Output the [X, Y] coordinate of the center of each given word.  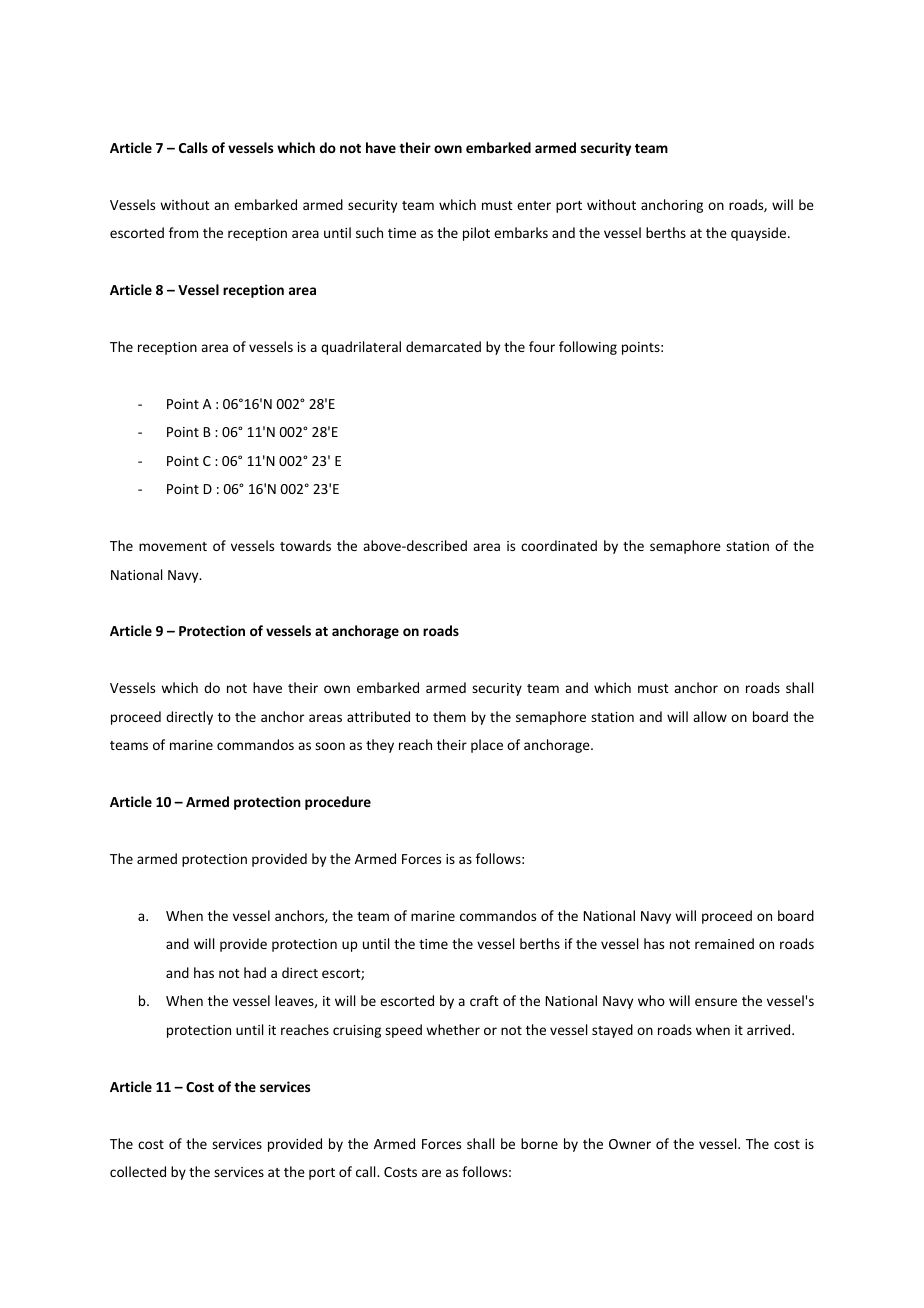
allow [710, 716]
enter [534, 205]
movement [173, 546]
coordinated [559, 545]
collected [138, 1171]
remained [724, 943]
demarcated [443, 346]
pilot [476, 234]
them [449, 716]
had [255, 972]
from [183, 232]
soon [330, 746]
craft [484, 1000]
